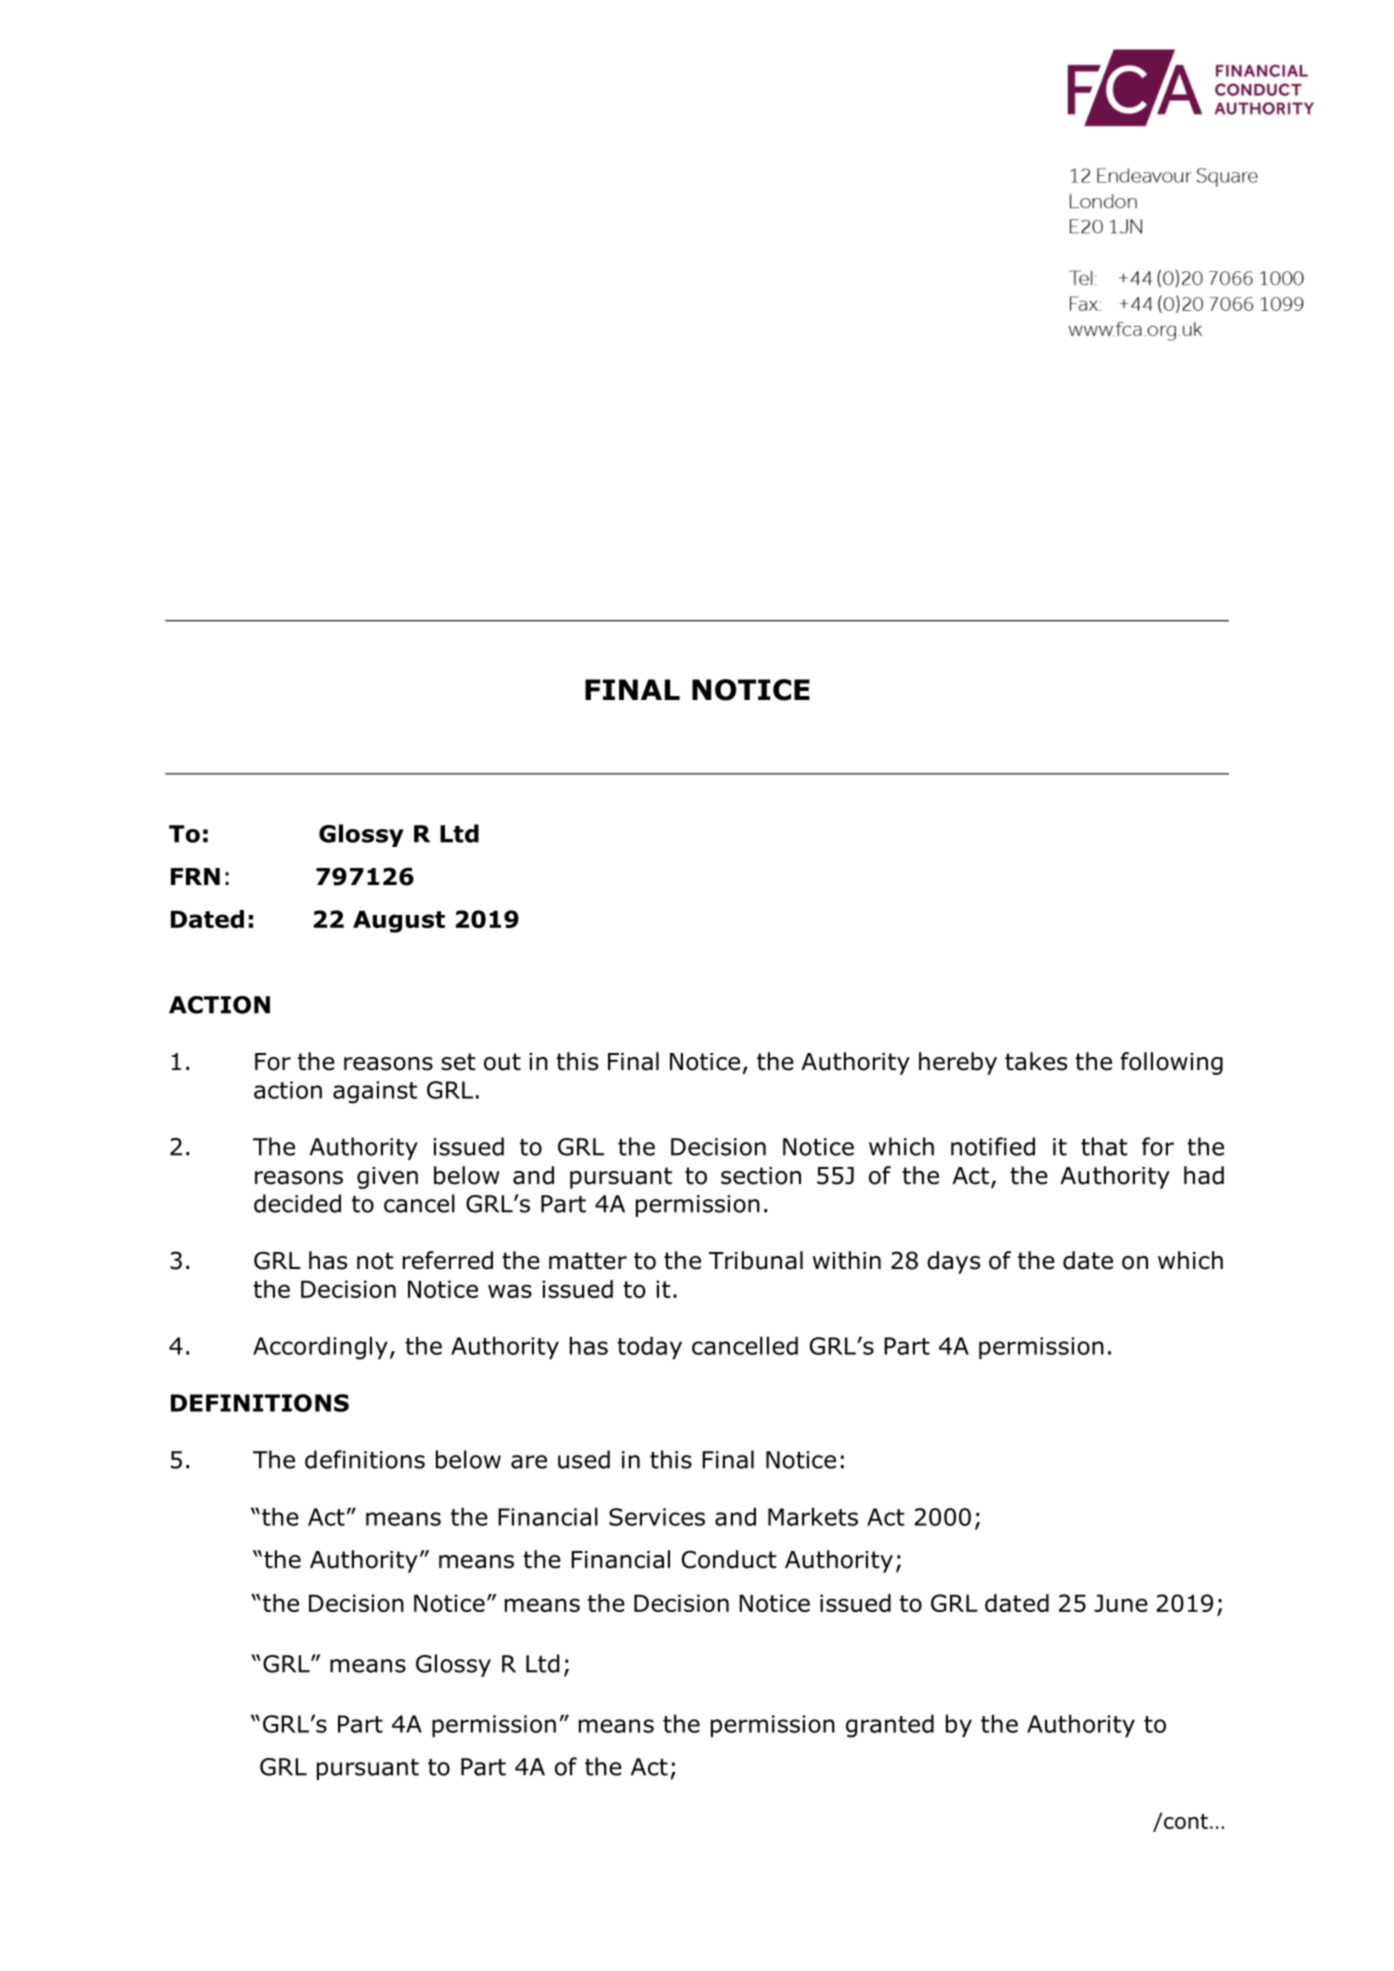 This document has height=1971, width=1394. Describe the element at coordinates (953, 1262) in the document. I see `days` at that location.
